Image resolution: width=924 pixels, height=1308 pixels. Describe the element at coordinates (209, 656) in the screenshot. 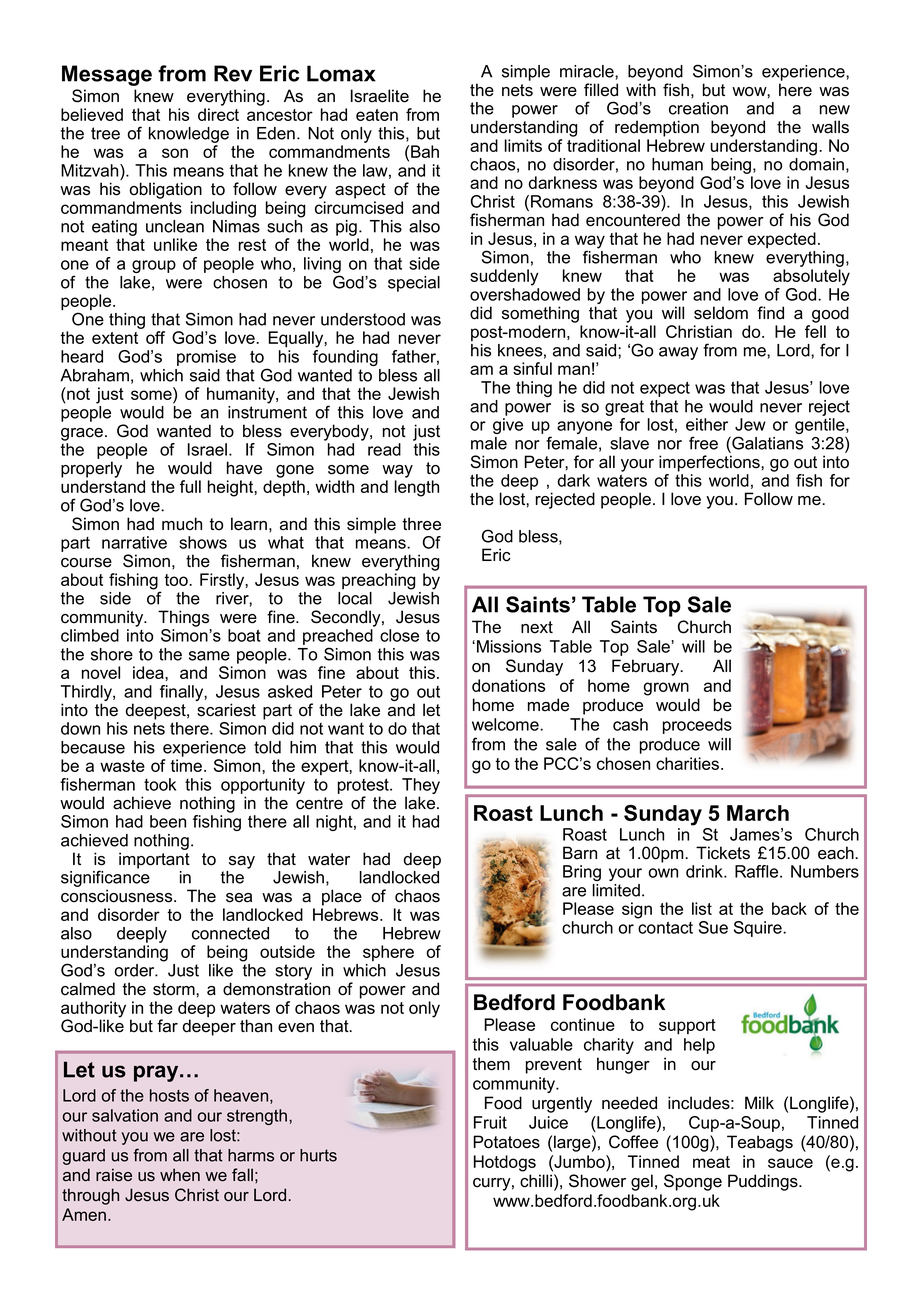

I see `same` at that location.
